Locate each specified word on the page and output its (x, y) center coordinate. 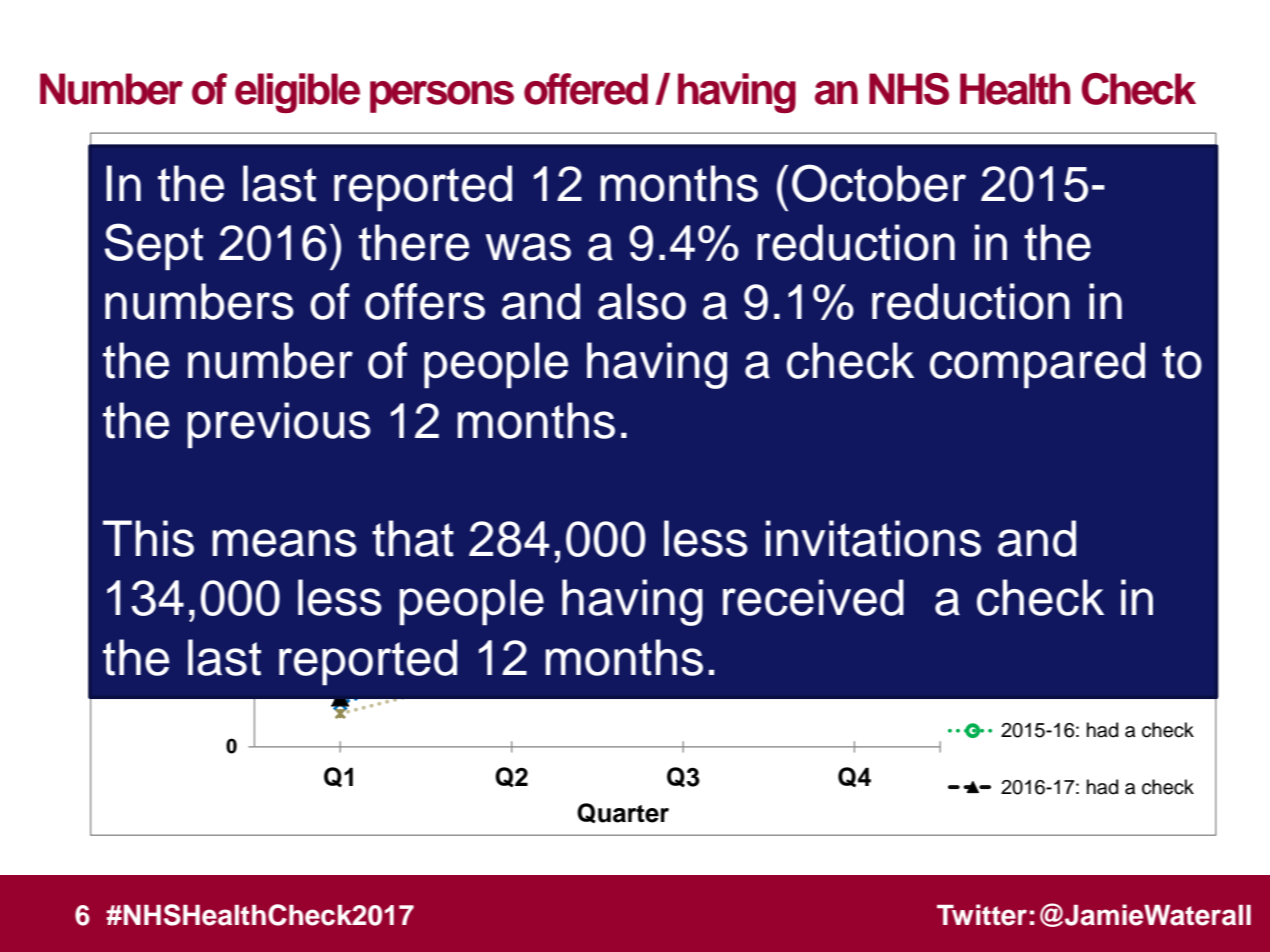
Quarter (623, 813)
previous (279, 425)
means (284, 543)
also (642, 301)
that (413, 538)
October (879, 183)
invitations (873, 538)
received (813, 597)
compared (1037, 365)
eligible (297, 93)
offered (586, 89)
